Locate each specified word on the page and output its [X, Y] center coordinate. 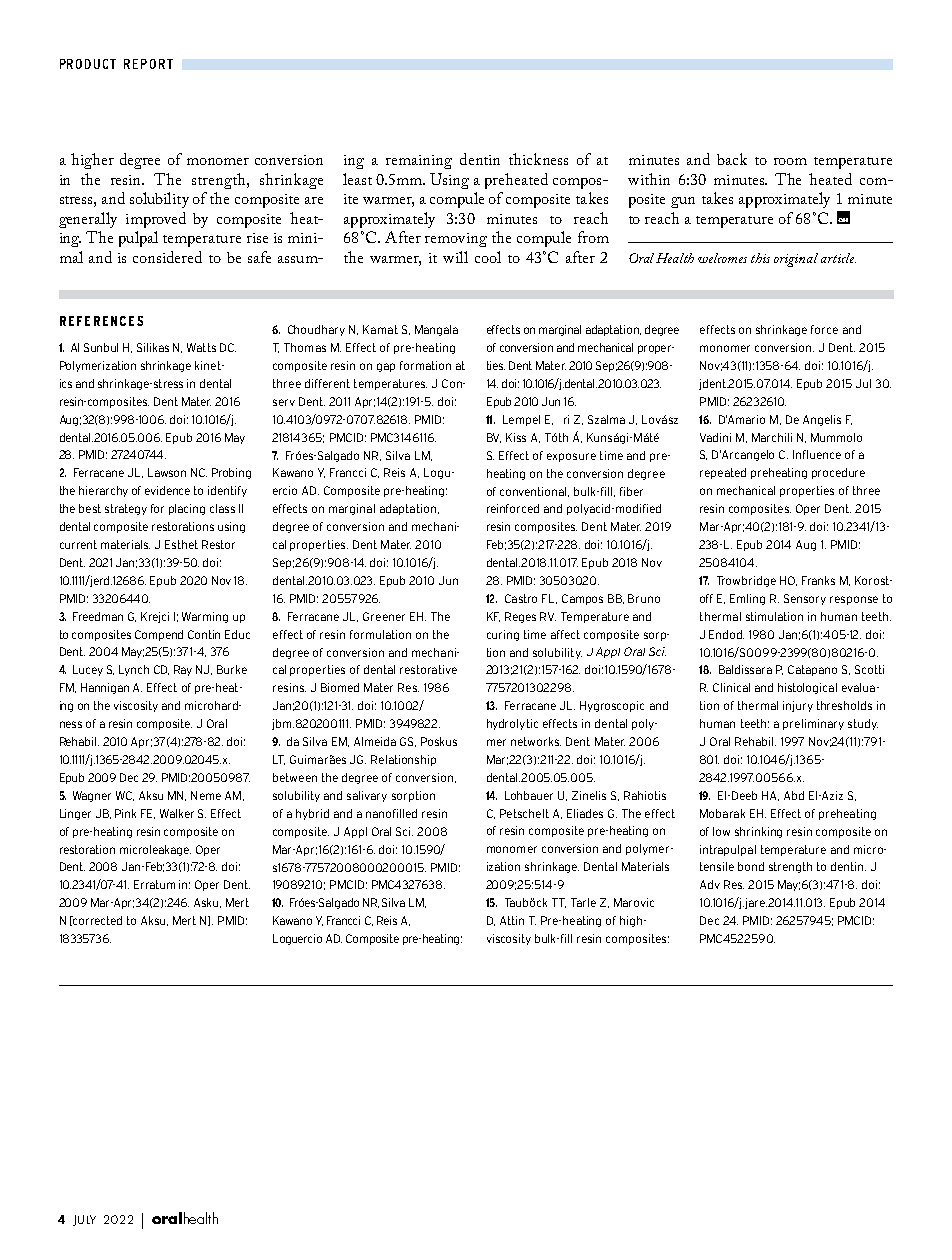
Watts [201, 347]
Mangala [436, 330]
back [732, 159]
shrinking [758, 832]
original [796, 260]
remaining [419, 162]
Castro [521, 598]
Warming [205, 617]
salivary [367, 796]
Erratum [154, 884]
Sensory [805, 599]
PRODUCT [88, 64]
